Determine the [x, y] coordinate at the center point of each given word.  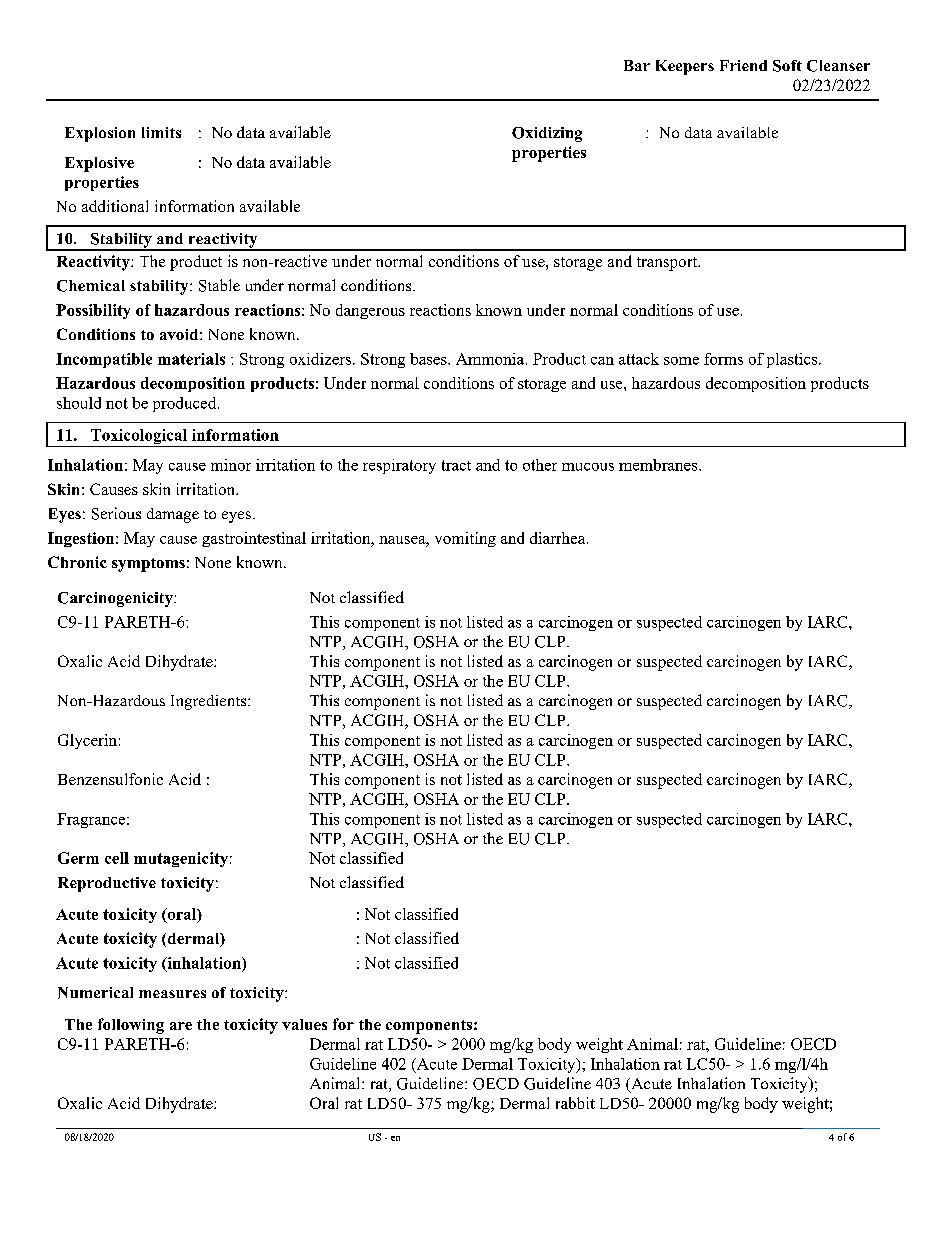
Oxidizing [547, 134]
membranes [659, 465]
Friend [743, 65]
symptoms [148, 565]
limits [161, 132]
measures [172, 994]
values [304, 1024]
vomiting [465, 539]
